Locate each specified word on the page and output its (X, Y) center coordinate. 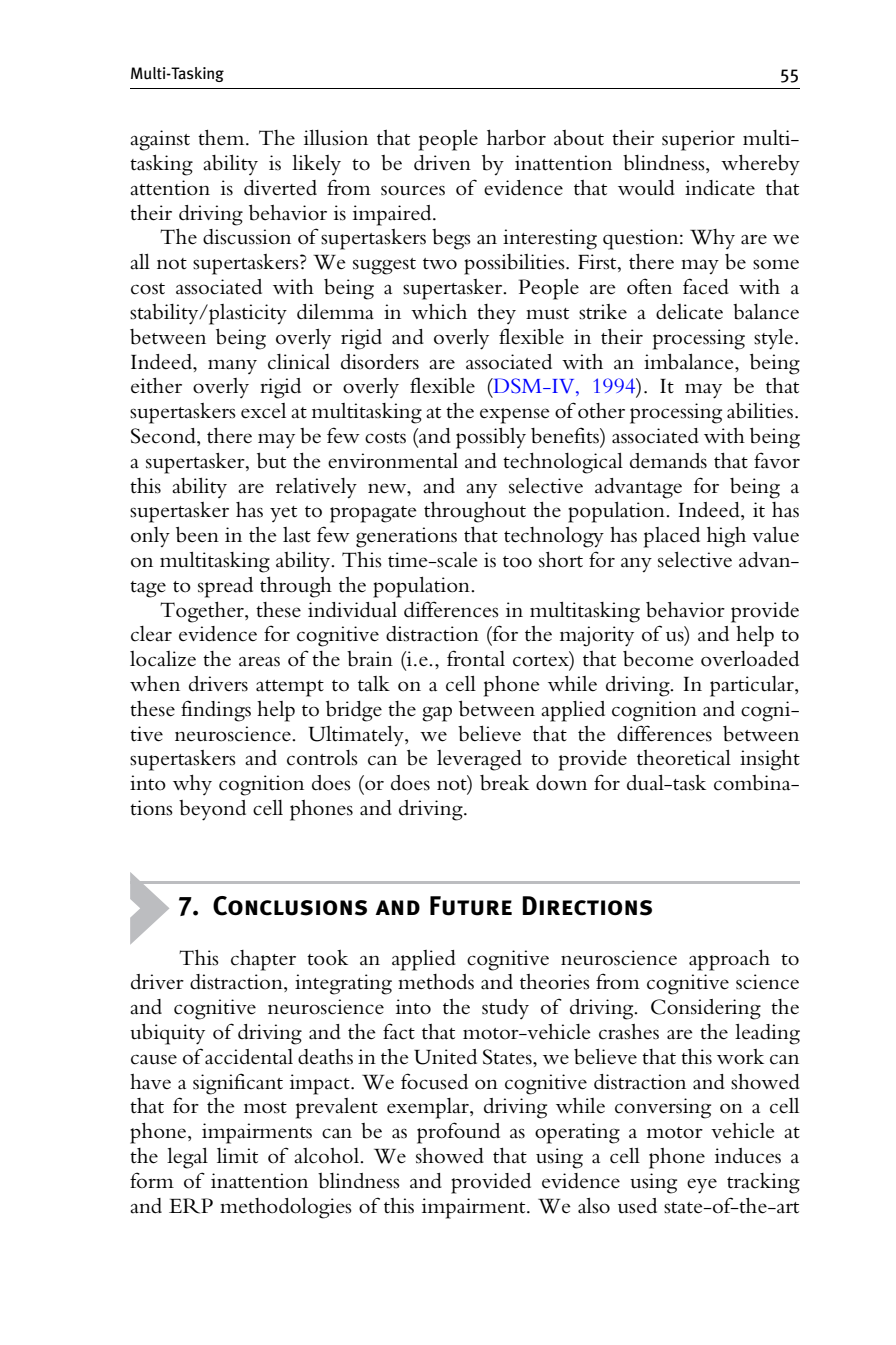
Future (471, 906)
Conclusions (290, 906)
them (222, 138)
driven (442, 162)
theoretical (684, 758)
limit (237, 1156)
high (726, 537)
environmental (393, 461)
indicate (720, 188)
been (197, 535)
